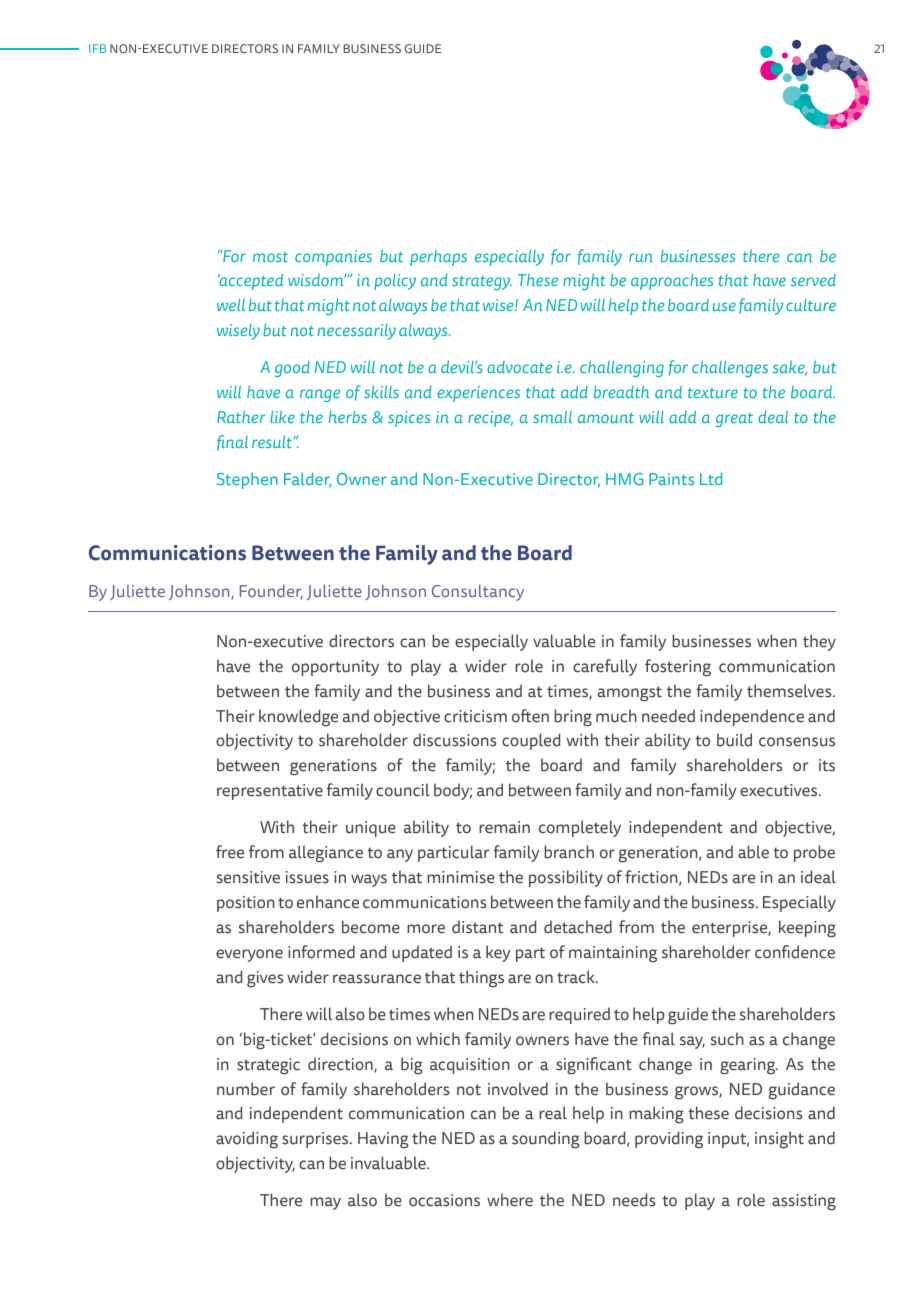  I want to click on knowledge, so click(298, 718).
